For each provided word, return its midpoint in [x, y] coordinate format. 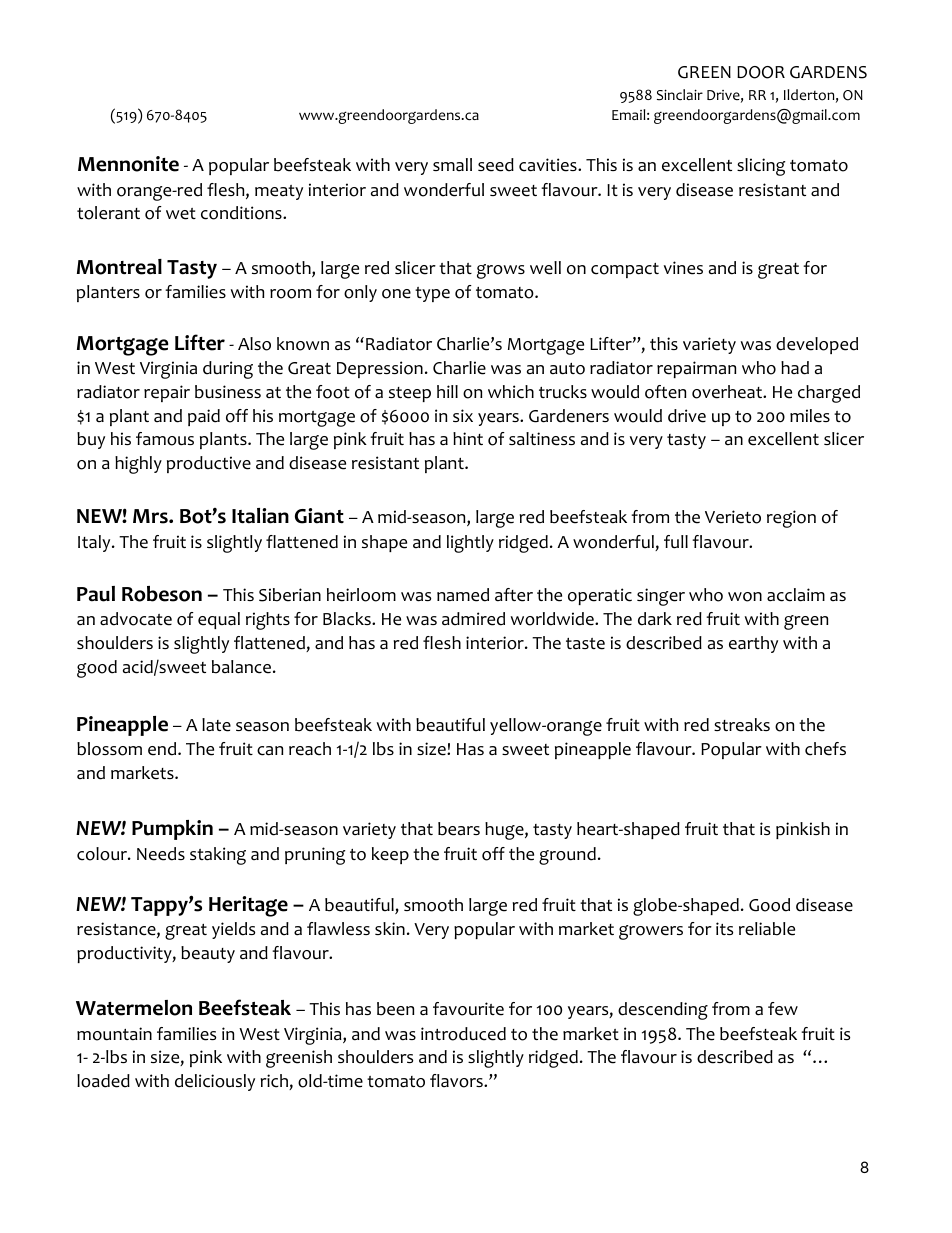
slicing [761, 167]
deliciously [215, 1082]
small [452, 164]
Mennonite [128, 164]
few [783, 1009]
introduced [463, 1034]
